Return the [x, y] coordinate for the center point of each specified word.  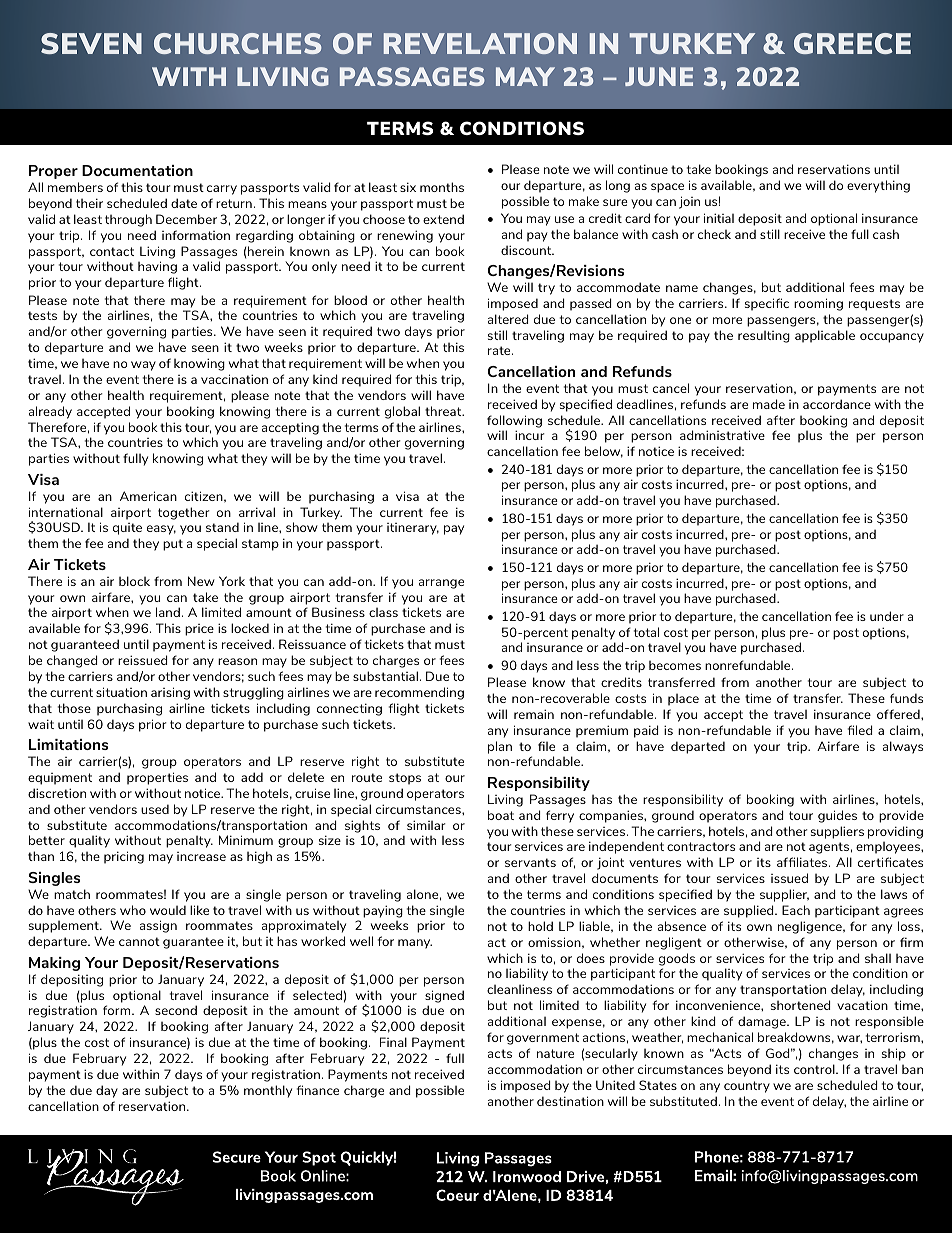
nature [555, 1053]
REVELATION [480, 43]
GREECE [852, 43]
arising [170, 693]
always [903, 747]
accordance [837, 404]
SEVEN [91, 43]
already [50, 412]
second [176, 1010]
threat [444, 411]
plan [500, 747]
